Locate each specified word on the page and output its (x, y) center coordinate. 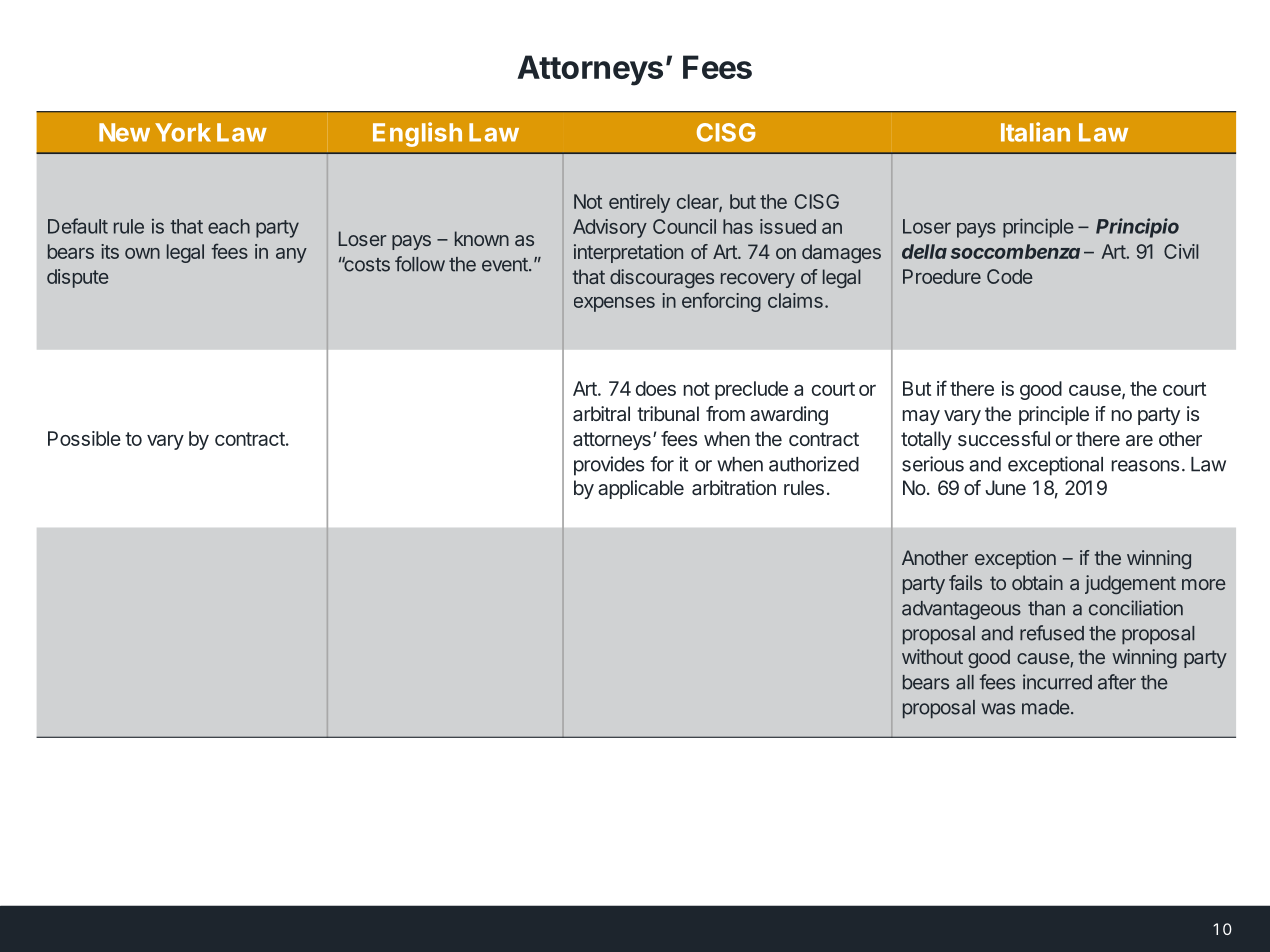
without (932, 656)
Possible (84, 438)
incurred (1057, 682)
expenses (614, 304)
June (1005, 487)
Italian (1035, 132)
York (183, 132)
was (998, 709)
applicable (641, 489)
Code (1010, 276)
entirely (639, 203)
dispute (78, 278)
